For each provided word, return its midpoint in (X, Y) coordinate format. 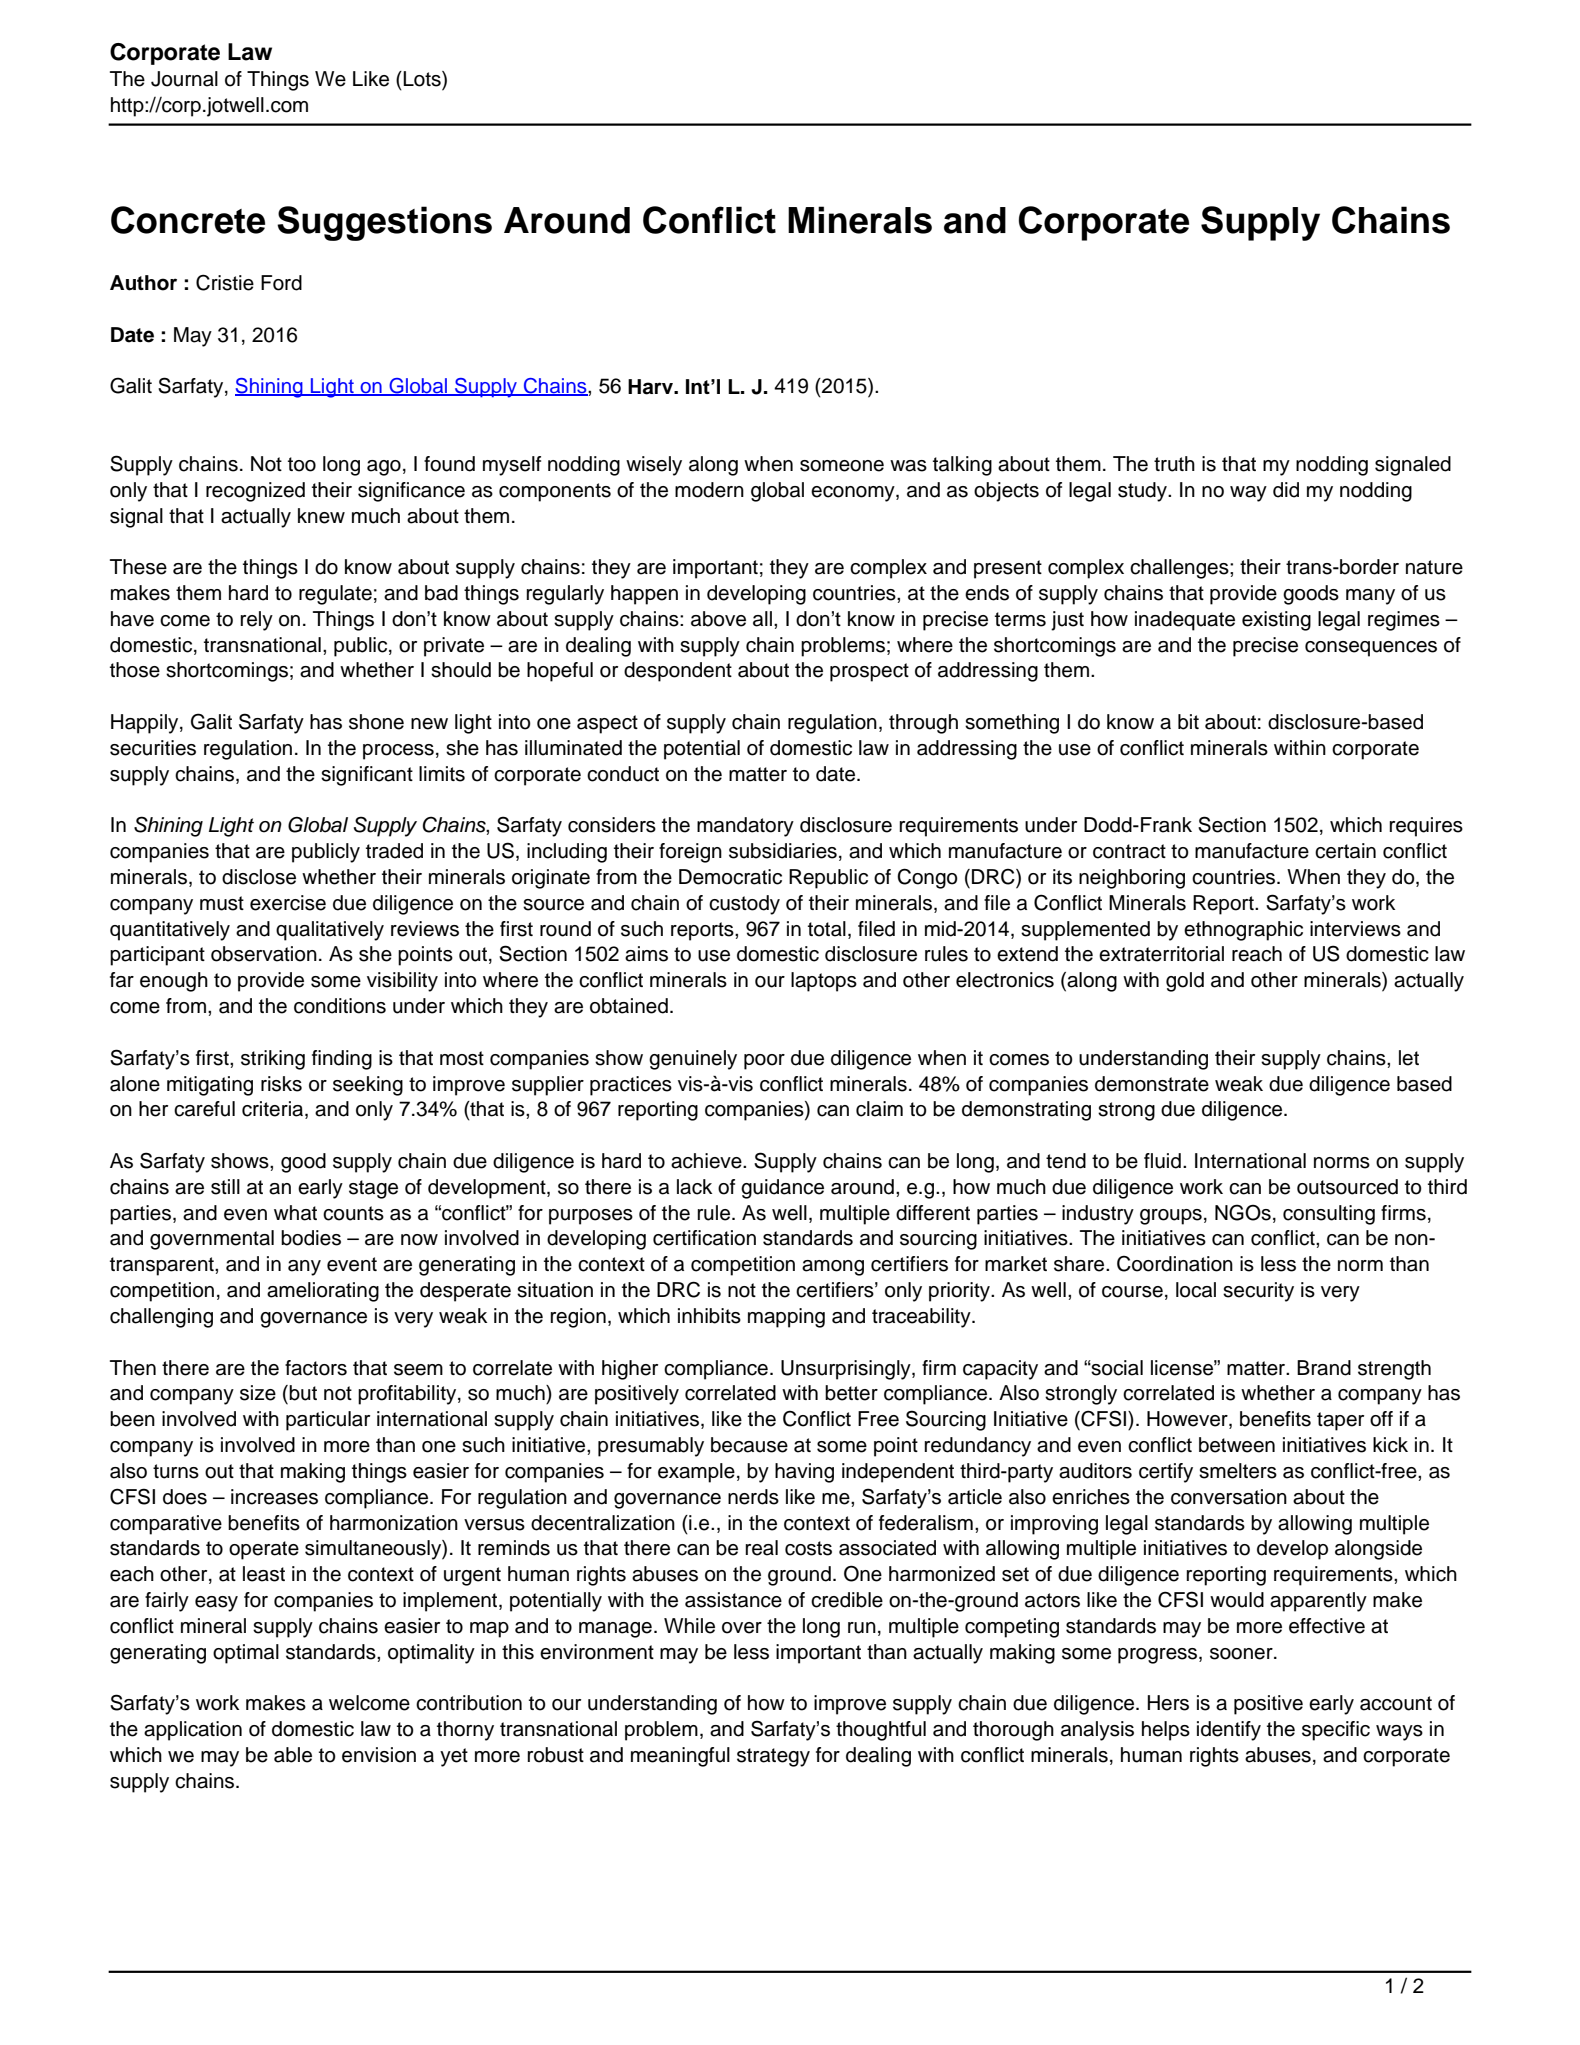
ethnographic (1243, 931)
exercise (288, 903)
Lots (423, 79)
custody (744, 905)
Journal (184, 79)
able (293, 1755)
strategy (773, 1757)
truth (1174, 464)
